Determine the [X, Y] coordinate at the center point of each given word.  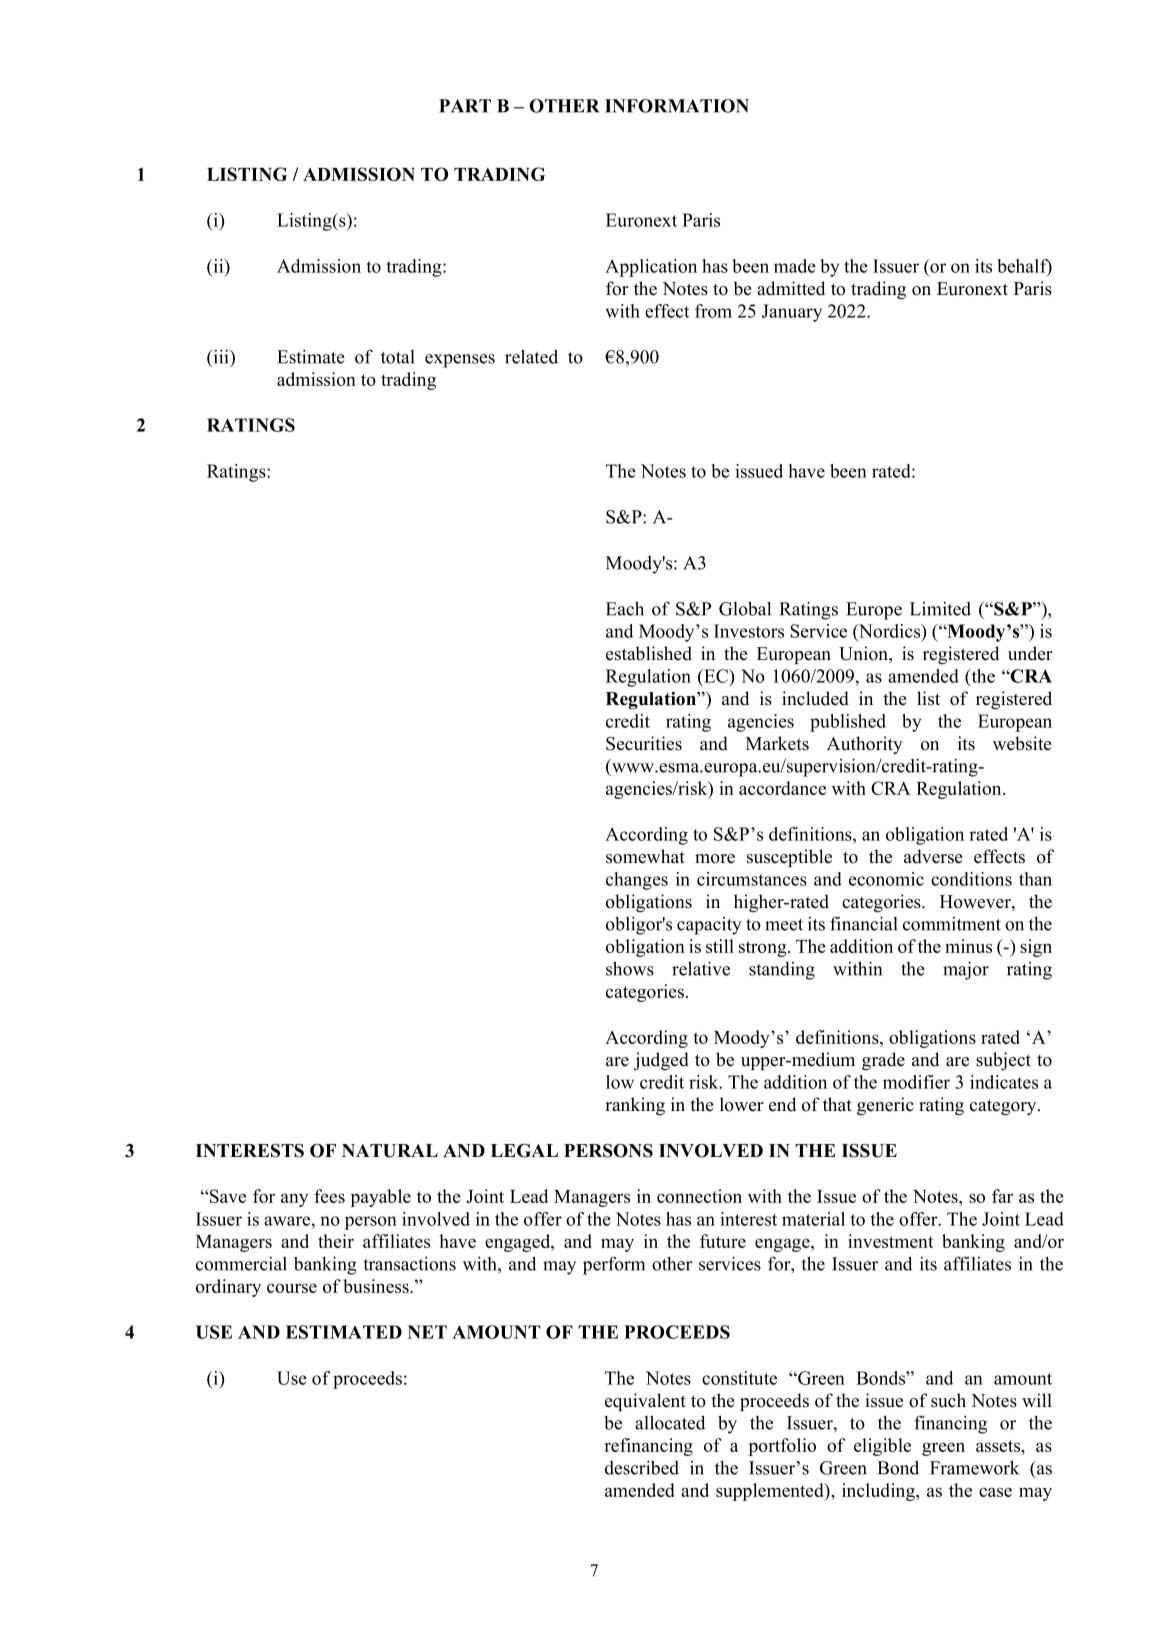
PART [465, 106]
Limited [940, 609]
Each [625, 609]
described [642, 1468]
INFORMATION [677, 106]
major [966, 970]
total [397, 357]
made [795, 266]
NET [427, 1332]
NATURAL [390, 1151]
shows [630, 969]
